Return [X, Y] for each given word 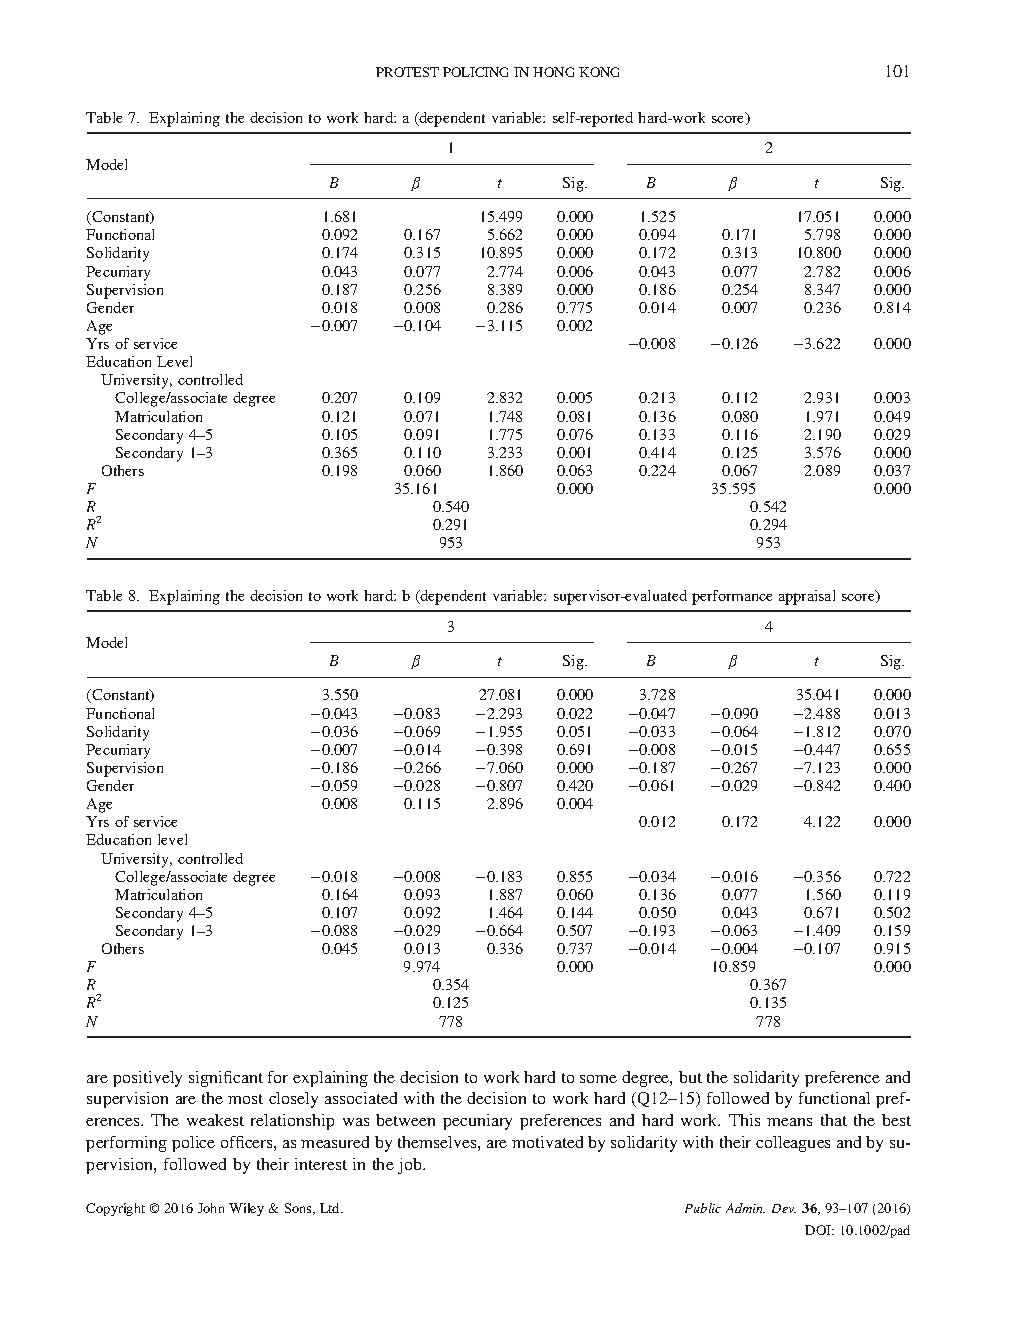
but [690, 1077]
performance [732, 597]
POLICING [475, 72]
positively [147, 1079]
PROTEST [407, 72]
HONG [553, 72]
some [598, 1079]
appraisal [807, 597]
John [211, 1208]
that [834, 1120]
